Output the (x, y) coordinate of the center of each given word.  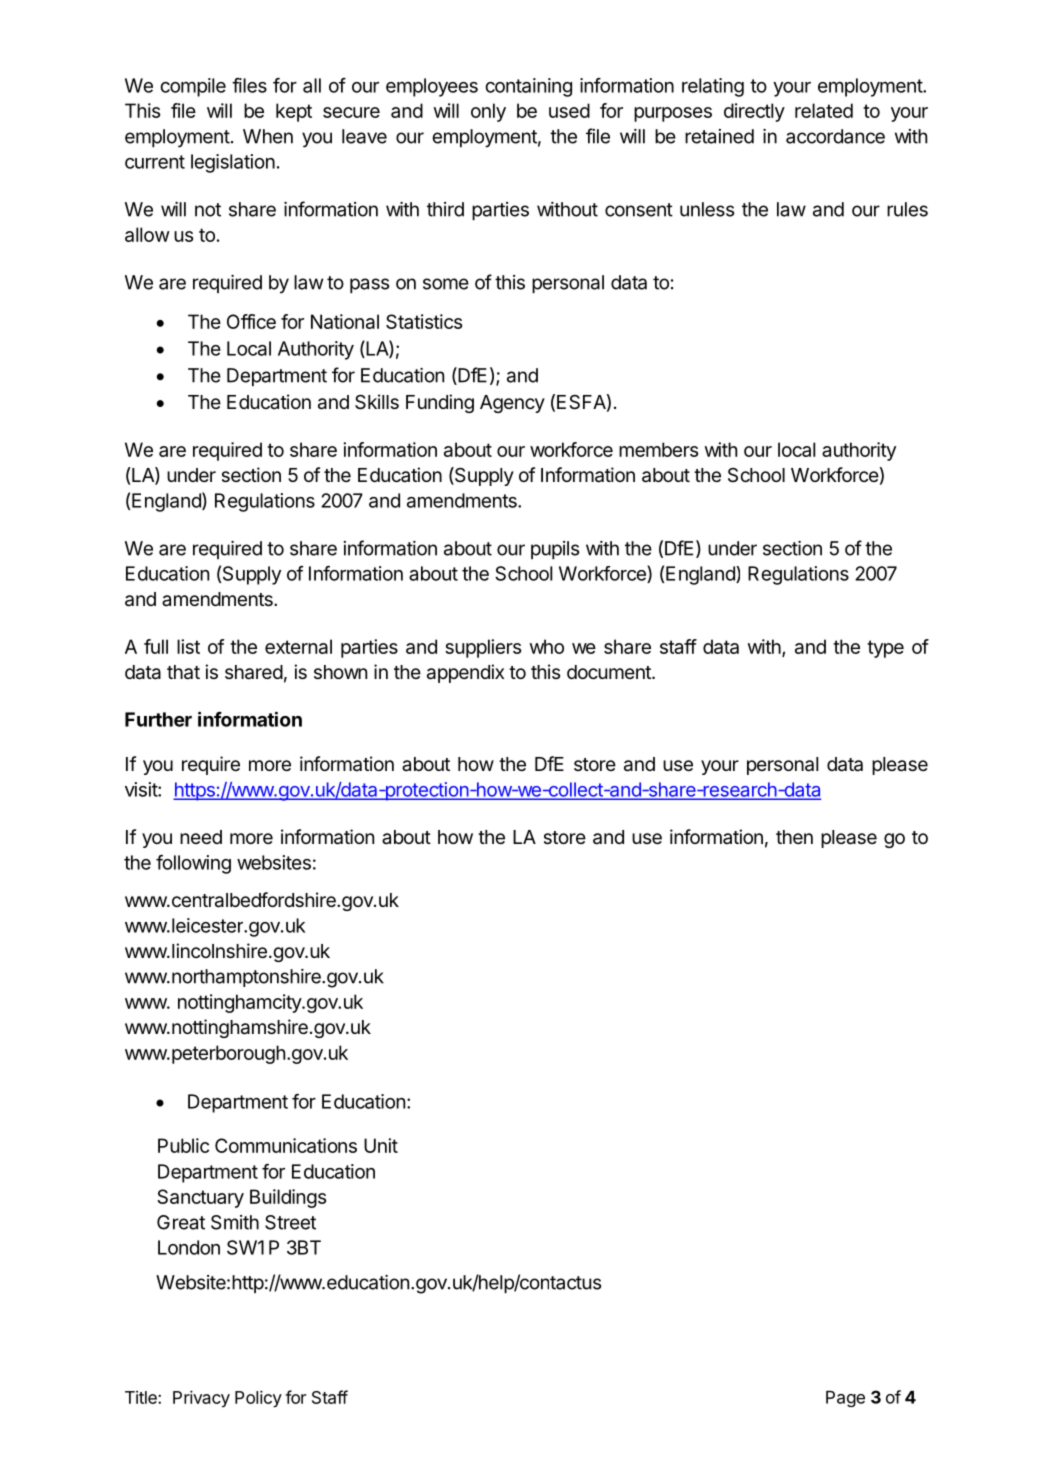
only (488, 112)
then (794, 837)
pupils (555, 550)
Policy (258, 1398)
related (824, 110)
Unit (381, 1145)
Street (290, 1222)
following (193, 864)
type (885, 649)
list (188, 646)
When (268, 136)
